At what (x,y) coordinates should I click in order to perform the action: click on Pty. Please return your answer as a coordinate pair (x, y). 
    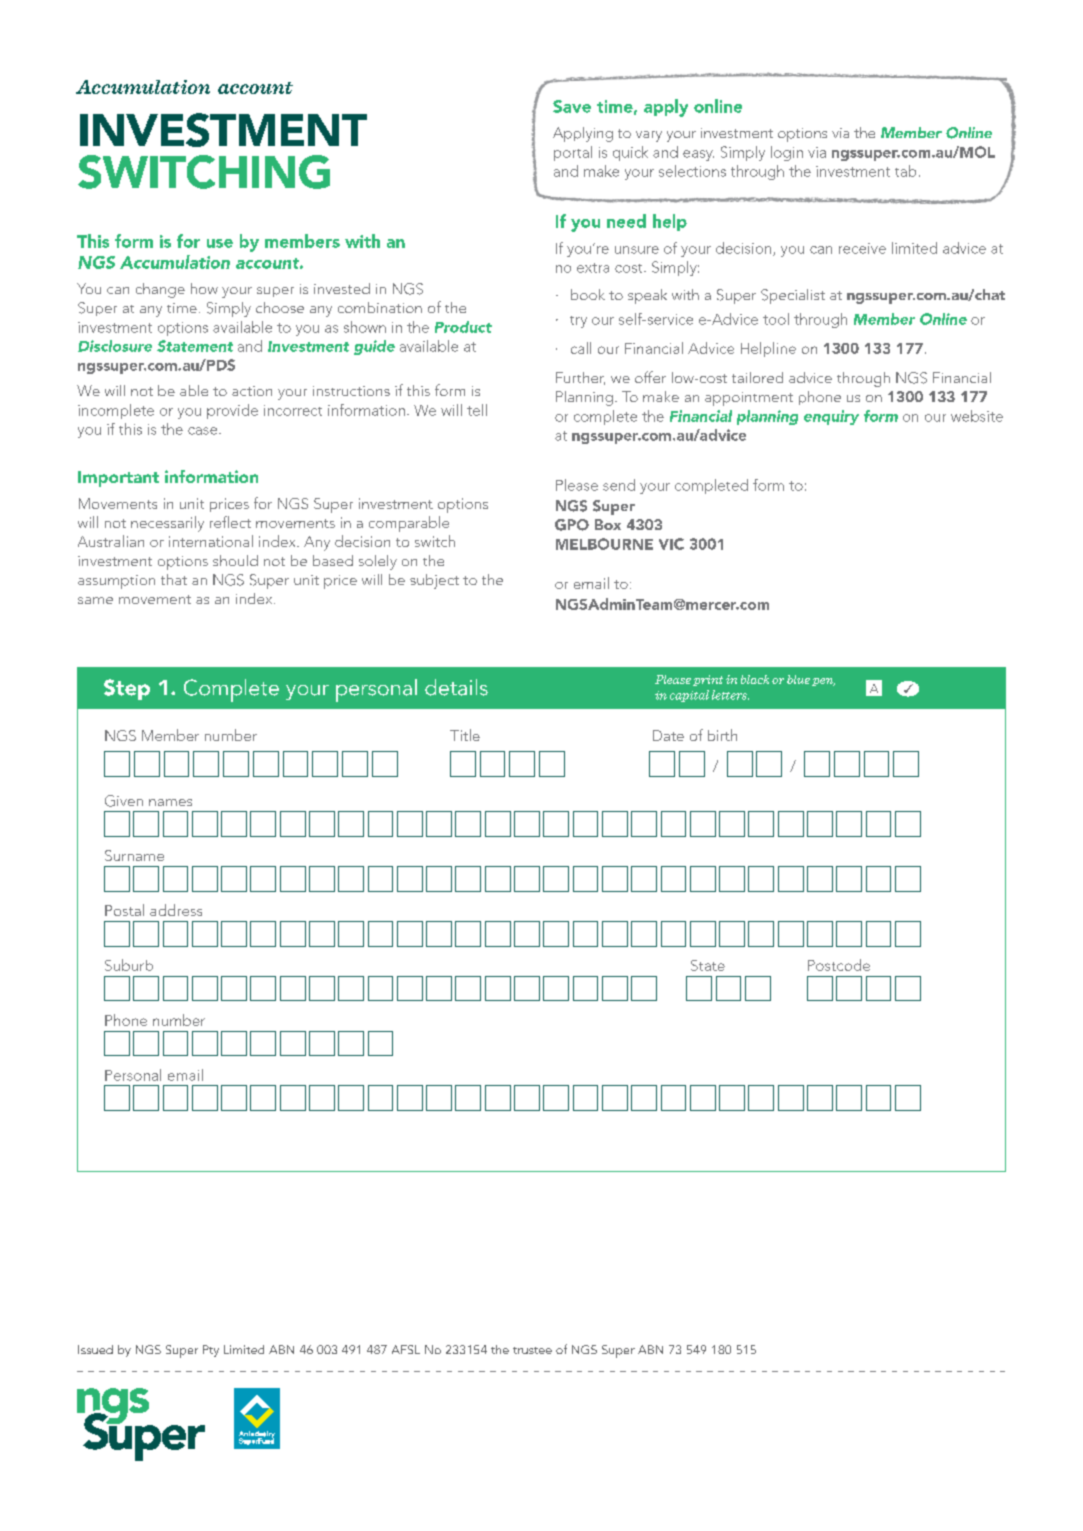
    Looking at the image, I should click on (211, 1351).
